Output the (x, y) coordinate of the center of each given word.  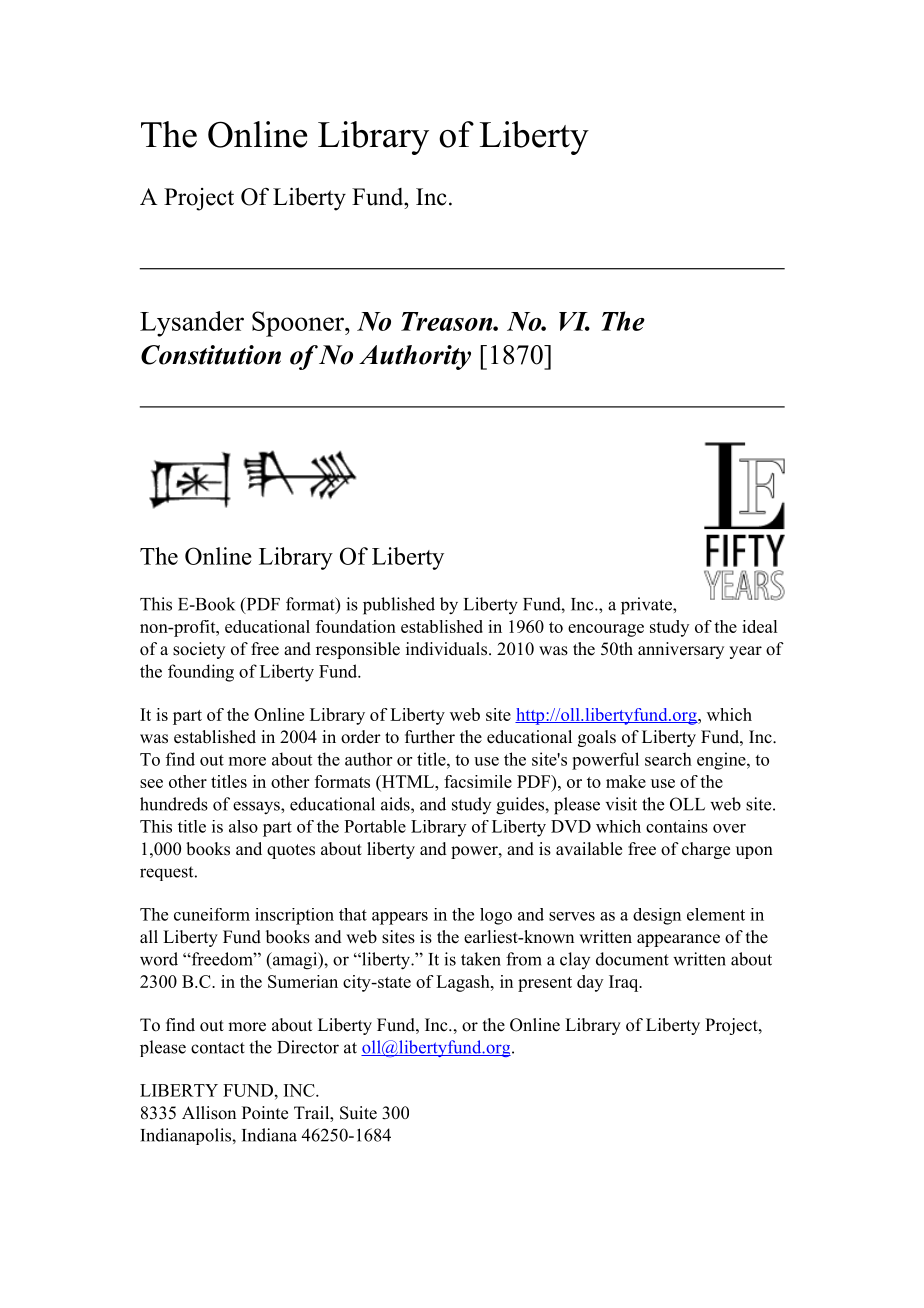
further (430, 737)
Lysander (192, 324)
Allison (209, 1113)
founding (201, 673)
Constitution (211, 355)
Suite (358, 1113)
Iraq (625, 983)
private (647, 606)
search (668, 759)
